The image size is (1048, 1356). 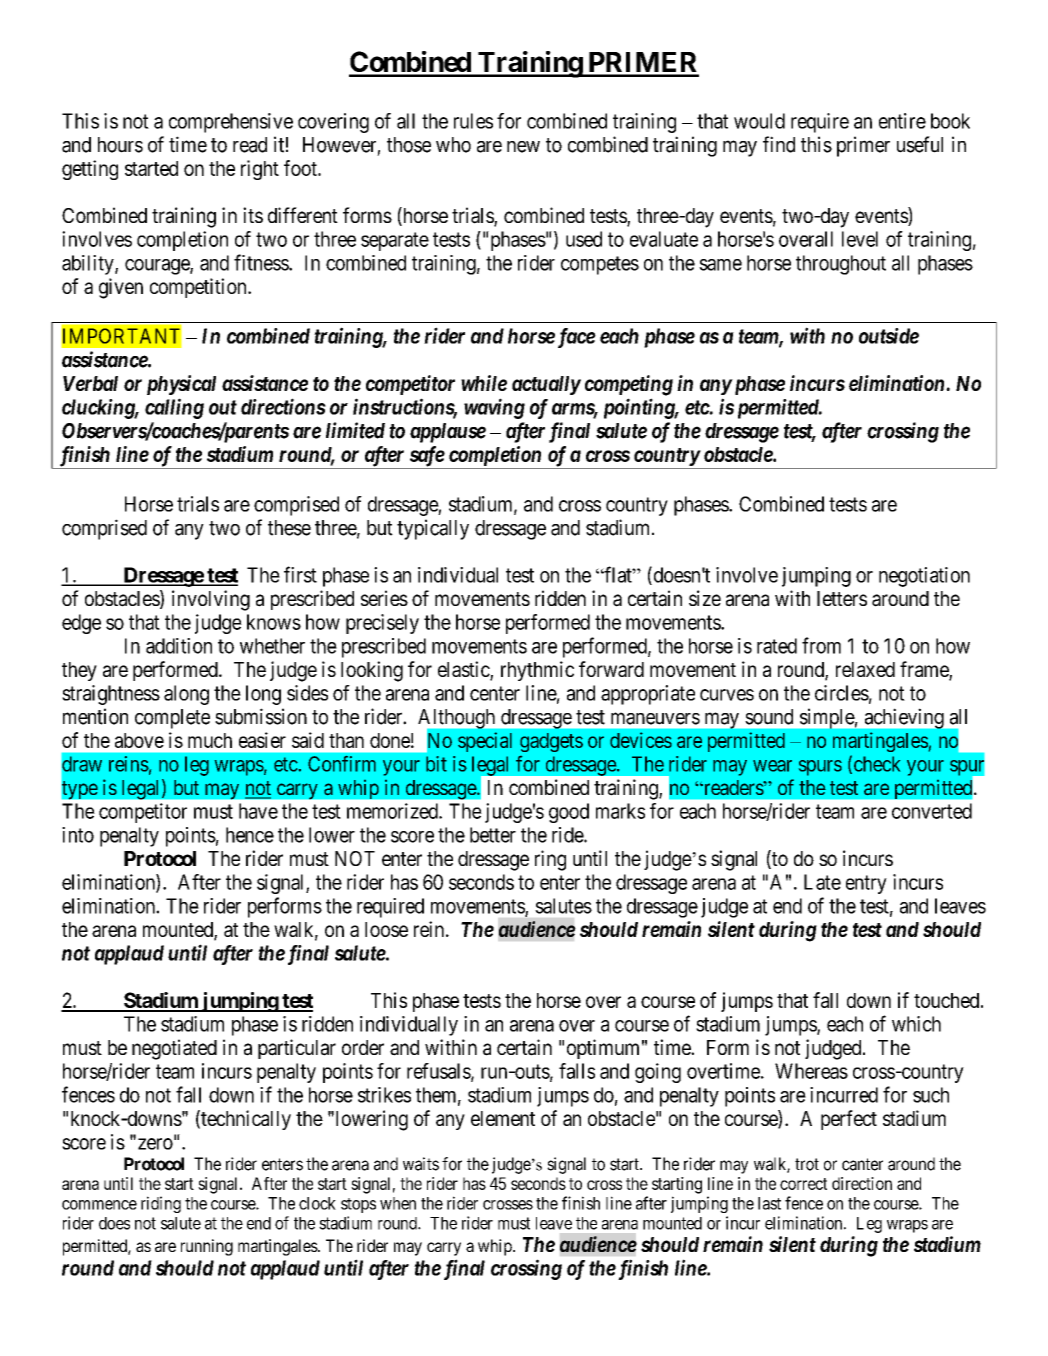 I want to click on riding, so click(x=161, y=1204).
